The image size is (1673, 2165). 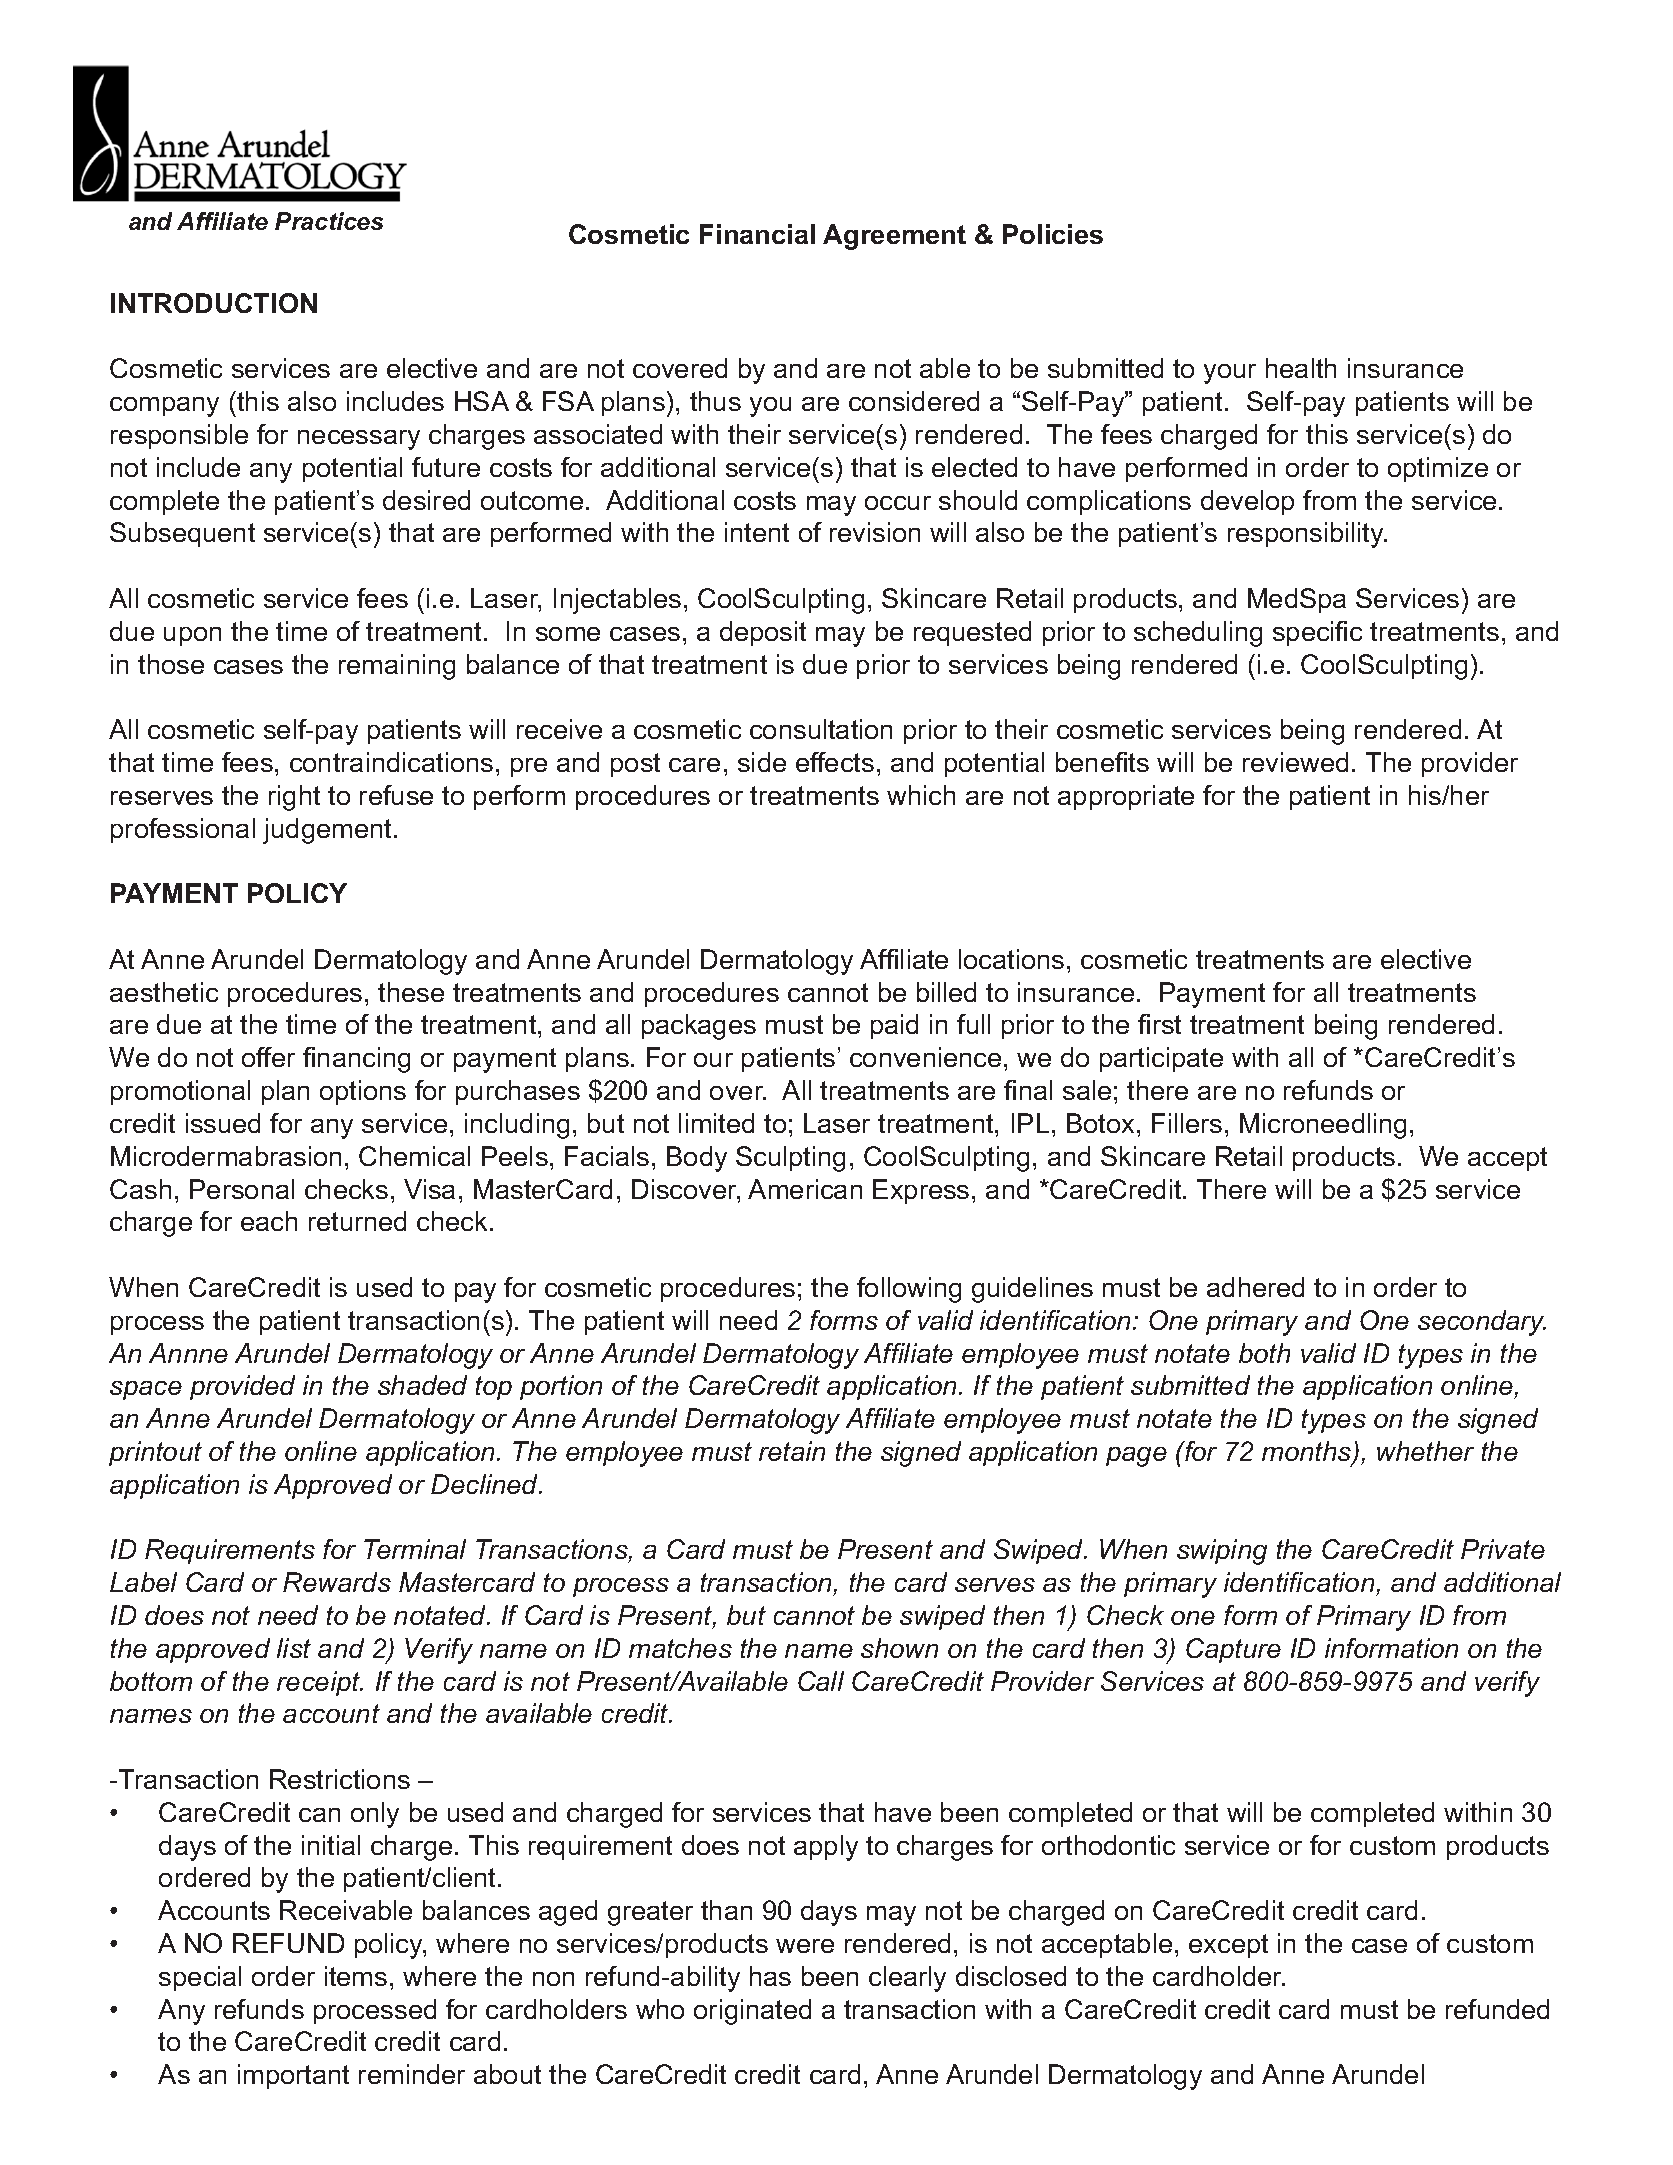 I want to click on originated, so click(x=752, y=2012).
